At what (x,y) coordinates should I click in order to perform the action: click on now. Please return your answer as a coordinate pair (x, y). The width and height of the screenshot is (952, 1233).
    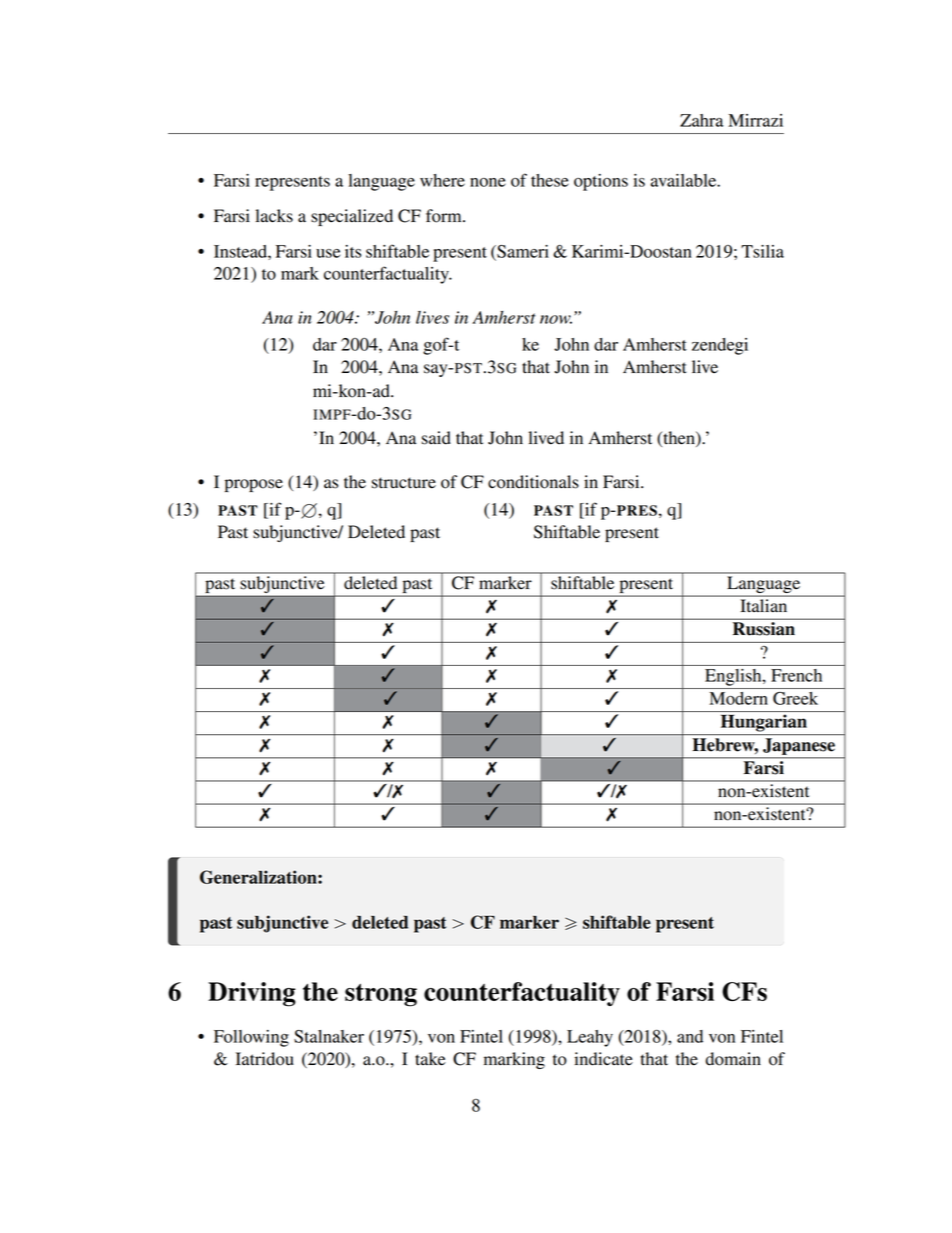
    Looking at the image, I should click on (556, 319).
